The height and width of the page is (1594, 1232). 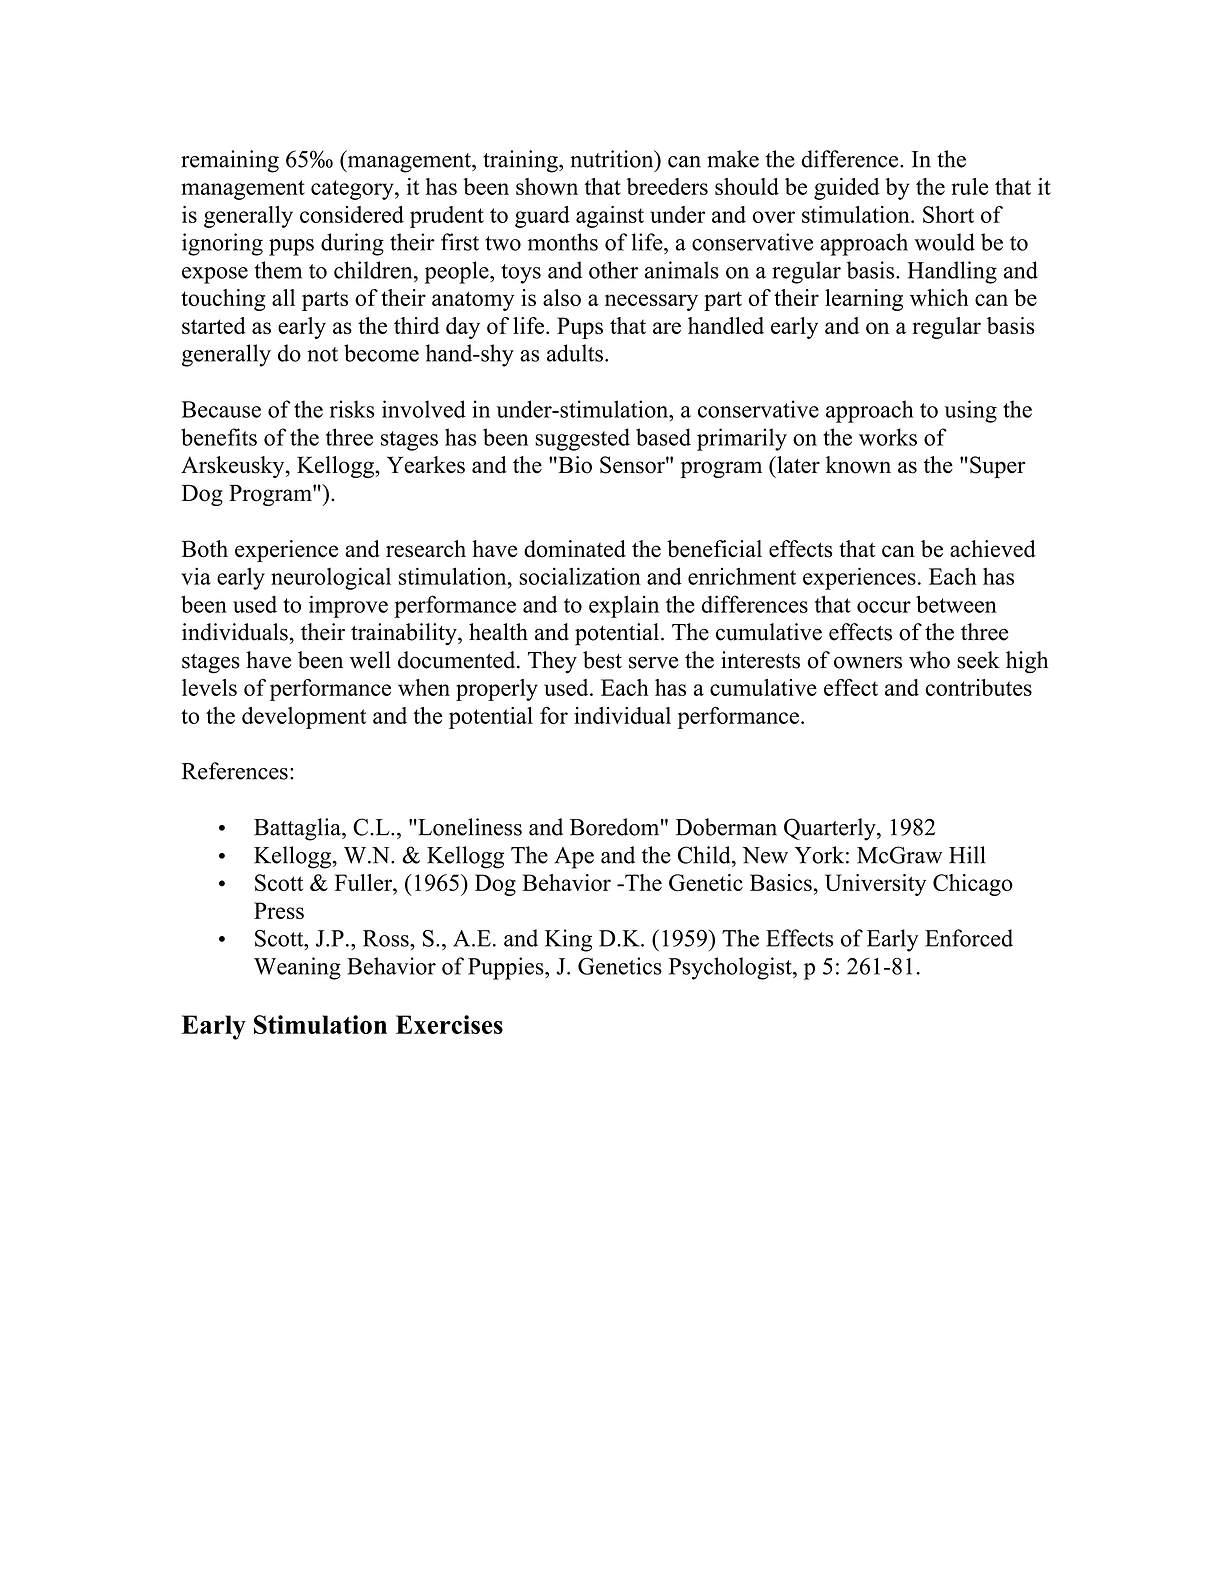 What do you see at coordinates (304, 718) in the page?
I see `development` at bounding box center [304, 718].
